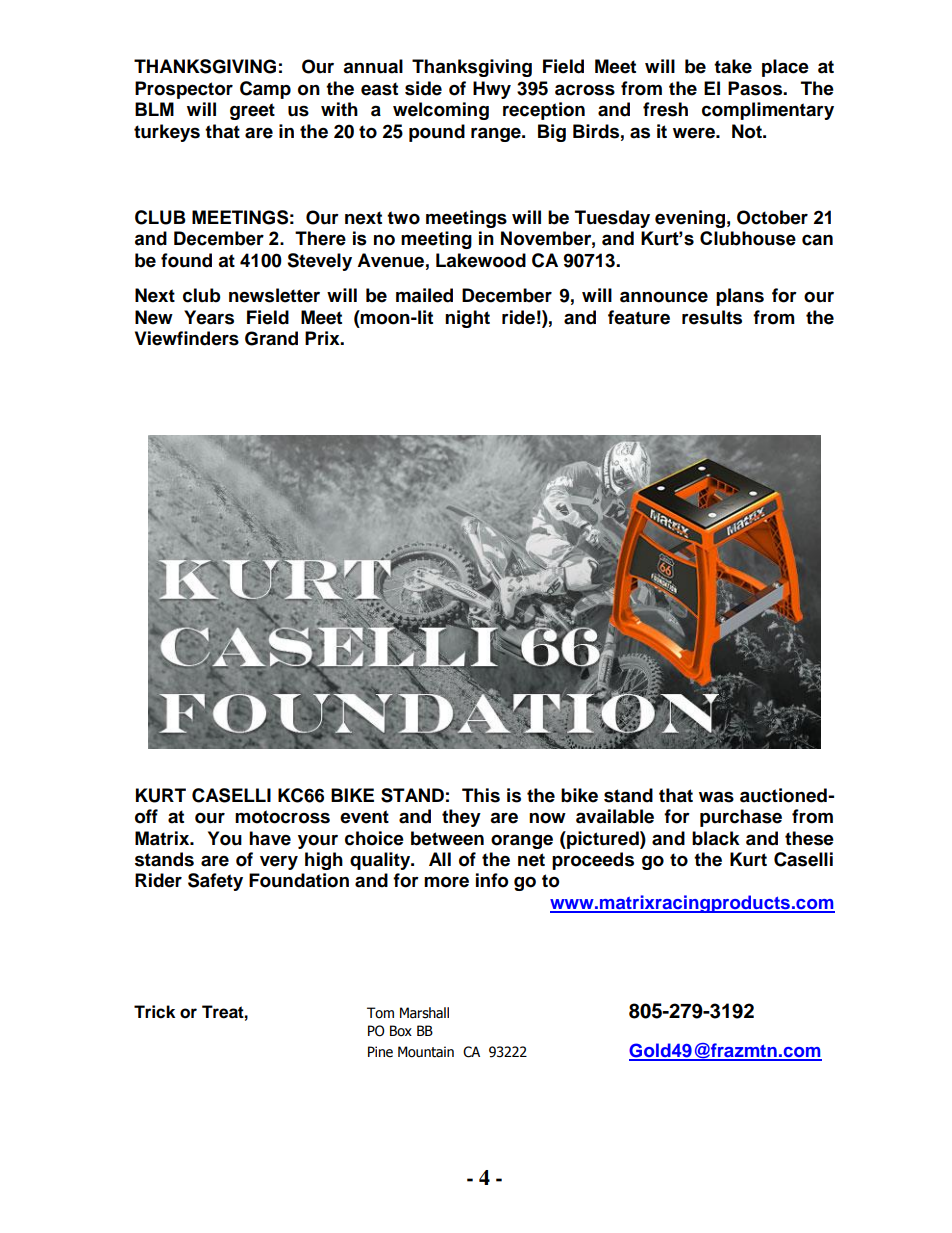 The height and width of the screenshot is (1233, 952). What do you see at coordinates (424, 1013) in the screenshot?
I see `Marshall` at bounding box center [424, 1013].
